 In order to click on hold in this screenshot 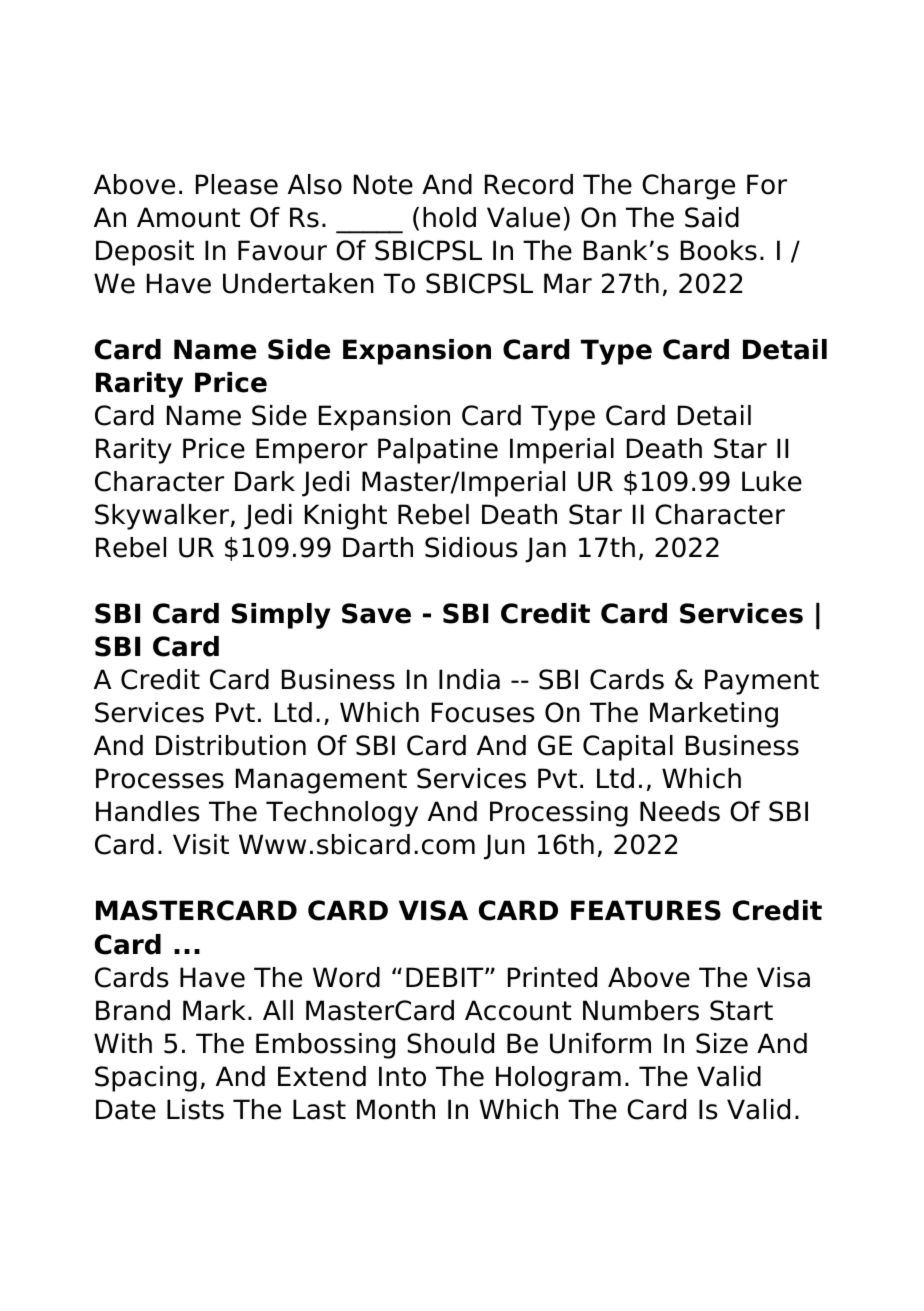, I will do `click(449, 217)`.
